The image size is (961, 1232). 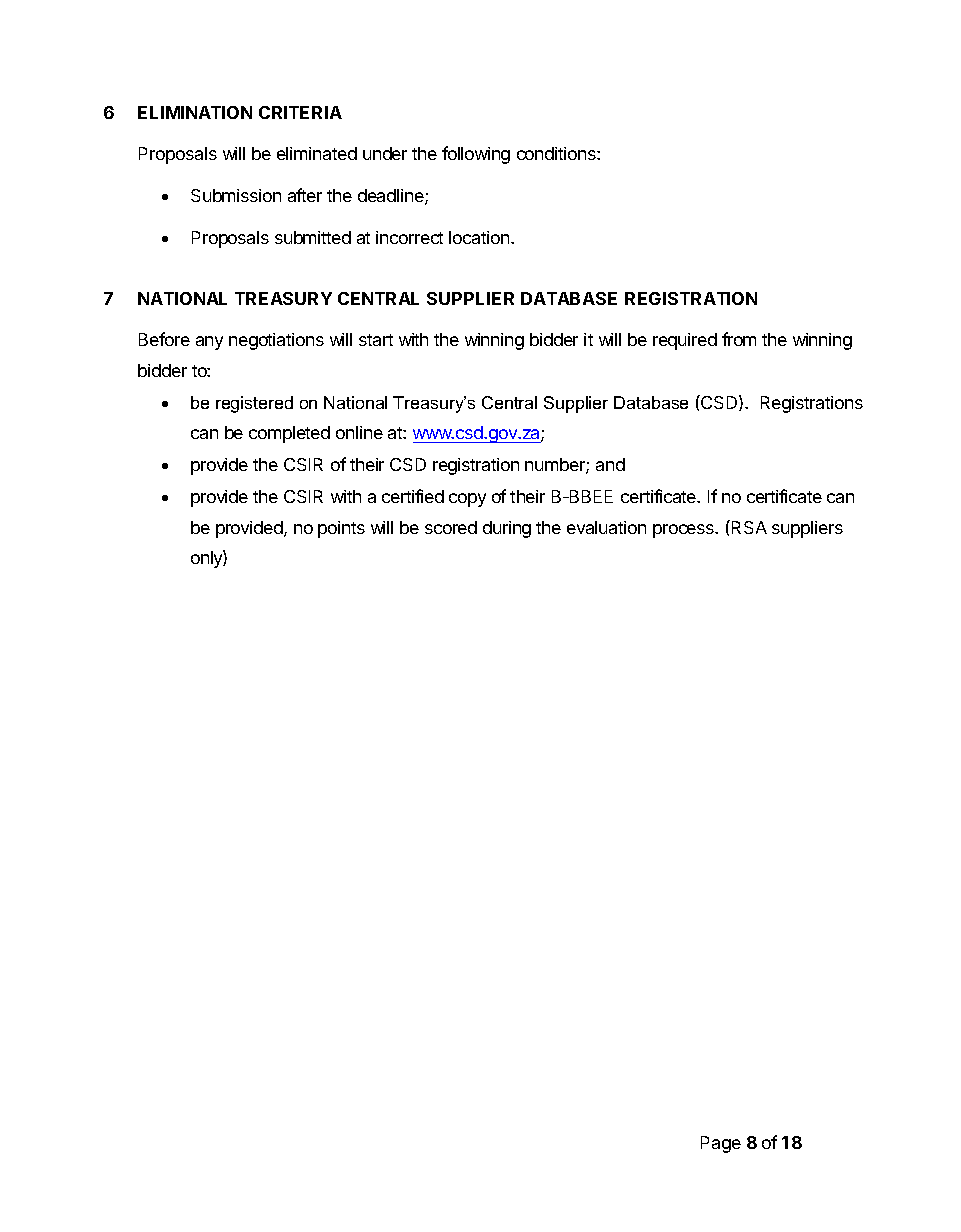 I want to click on during, so click(x=507, y=529).
